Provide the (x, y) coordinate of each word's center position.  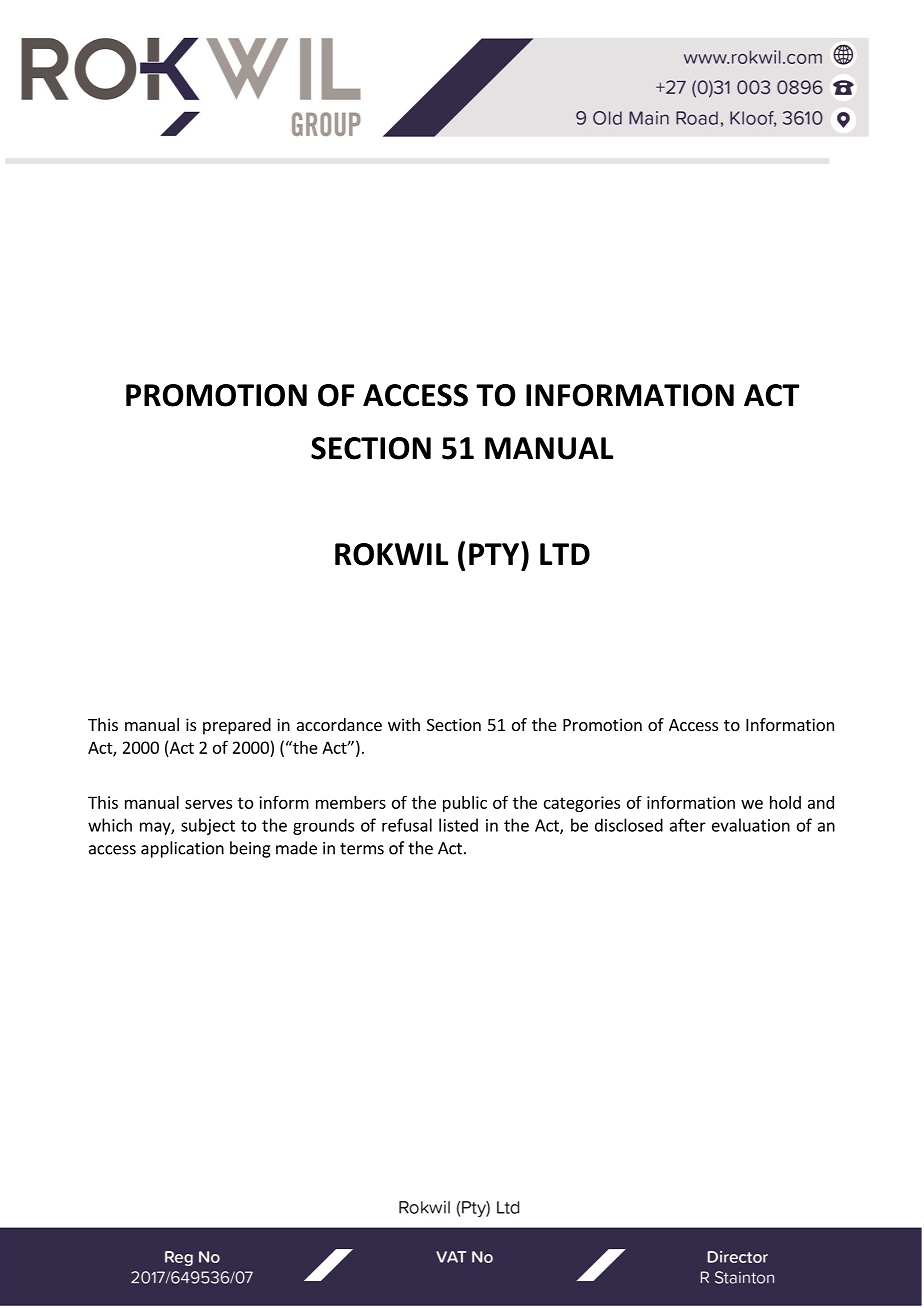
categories (582, 804)
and (821, 802)
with (404, 724)
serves (208, 804)
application (182, 849)
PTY (495, 553)
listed (458, 825)
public (465, 804)
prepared (237, 726)
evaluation (751, 825)
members (351, 802)
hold (785, 802)
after (688, 825)
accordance (339, 724)
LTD (565, 554)
